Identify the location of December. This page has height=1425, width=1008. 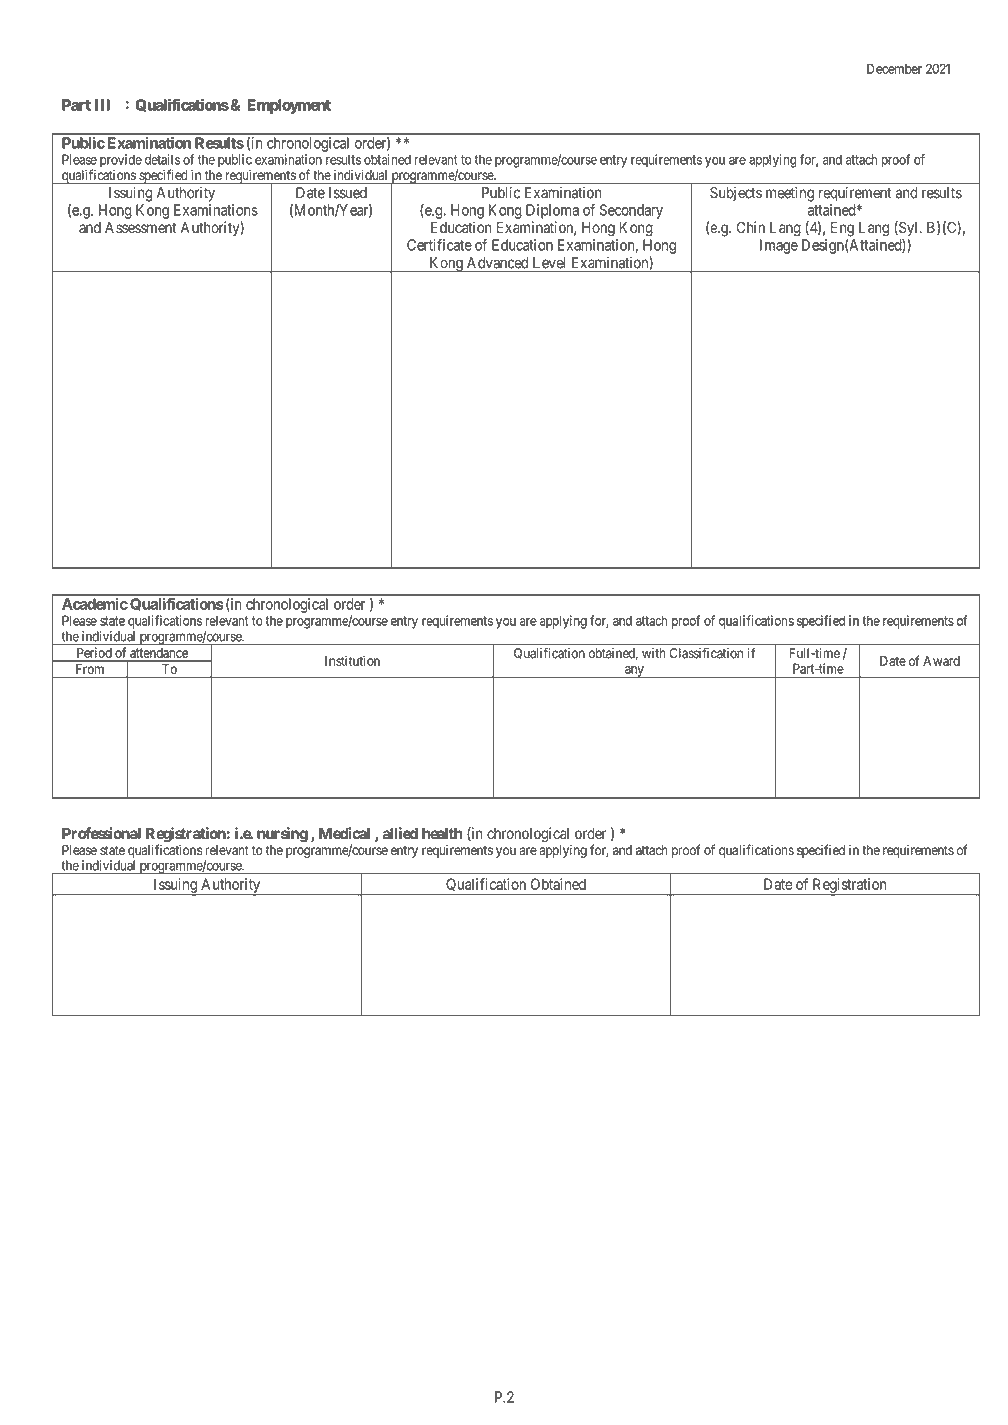
(894, 68).
